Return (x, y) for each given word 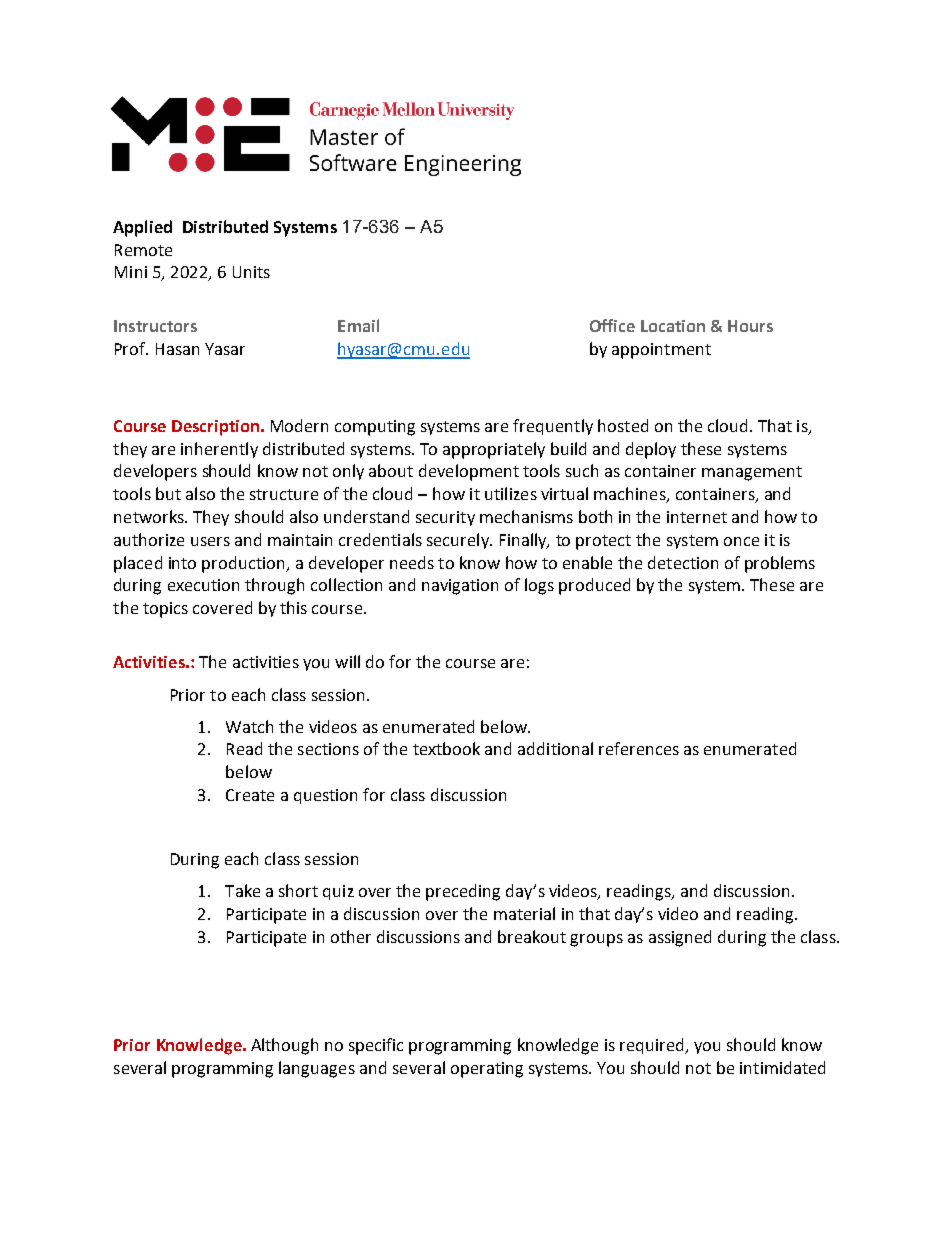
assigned (680, 938)
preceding (463, 892)
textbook (446, 748)
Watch (249, 726)
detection (683, 562)
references (639, 748)
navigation (460, 587)
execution (203, 585)
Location (673, 326)
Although (284, 1046)
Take (242, 890)
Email (358, 325)
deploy (651, 450)
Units (251, 272)
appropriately (494, 450)
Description (215, 428)
